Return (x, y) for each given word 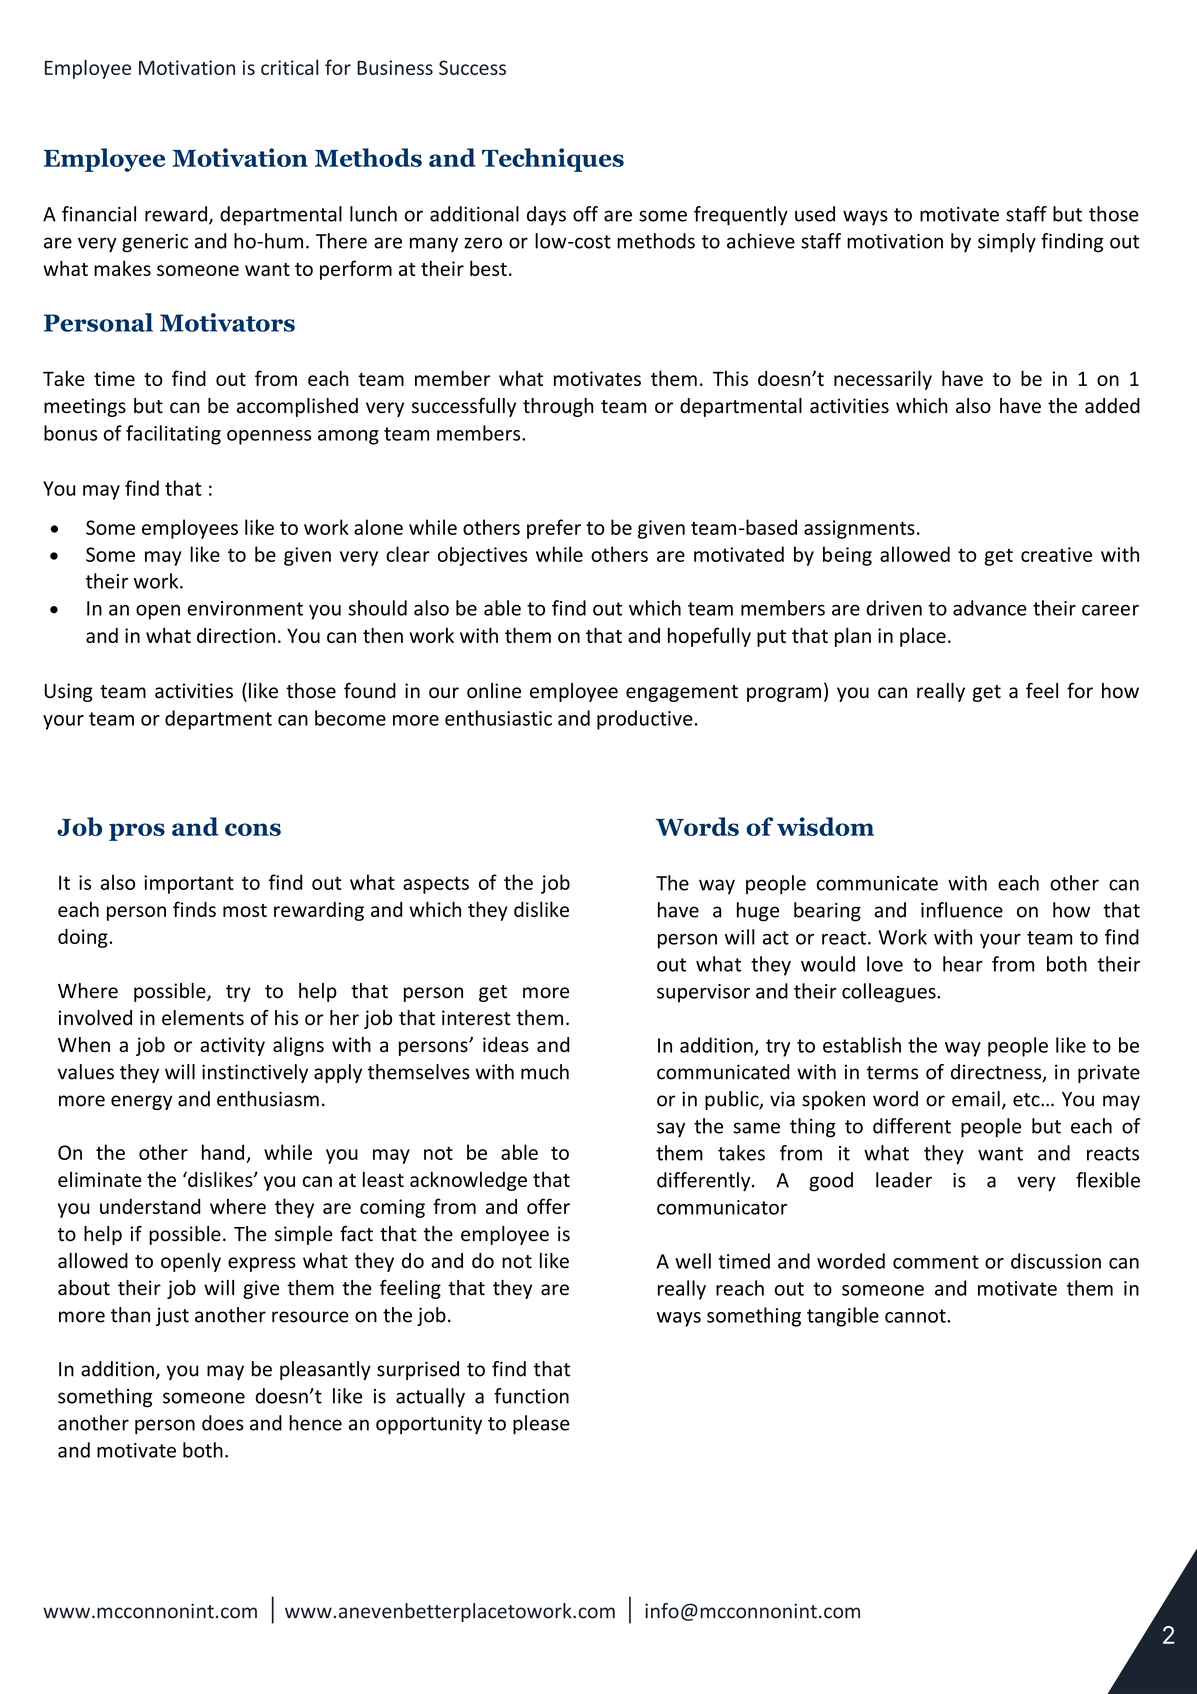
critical (290, 67)
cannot (916, 1316)
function (531, 1396)
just (172, 1316)
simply (1007, 243)
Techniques (553, 160)
